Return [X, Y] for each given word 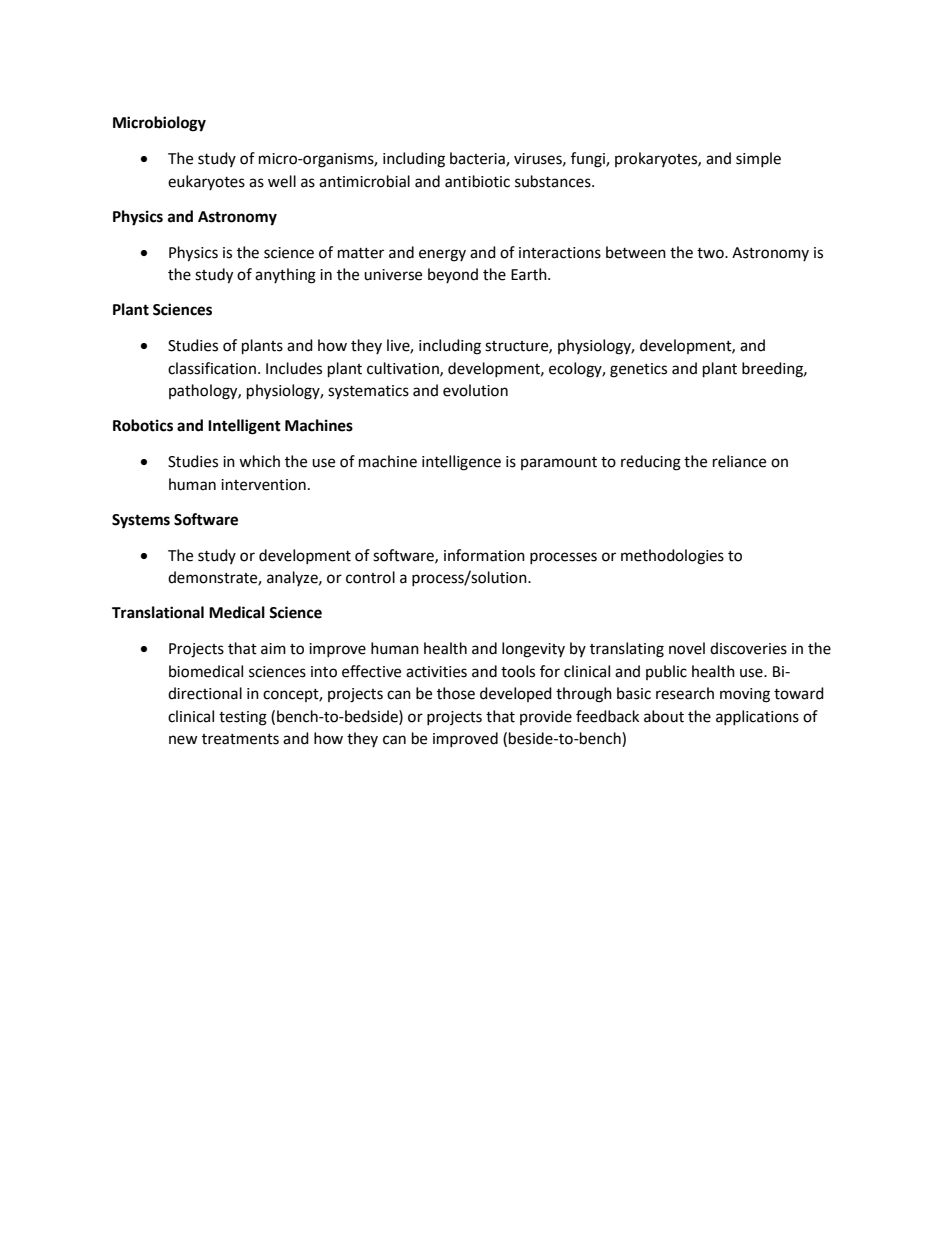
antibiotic [477, 181]
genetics [638, 370]
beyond [453, 275]
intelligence [461, 463]
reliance [739, 461]
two [711, 253]
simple [758, 159]
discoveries [748, 648]
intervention [263, 485]
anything [285, 276]
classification [212, 368]
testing [243, 718]
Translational [158, 612]
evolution [475, 390]
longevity [533, 650]
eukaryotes [206, 182]
